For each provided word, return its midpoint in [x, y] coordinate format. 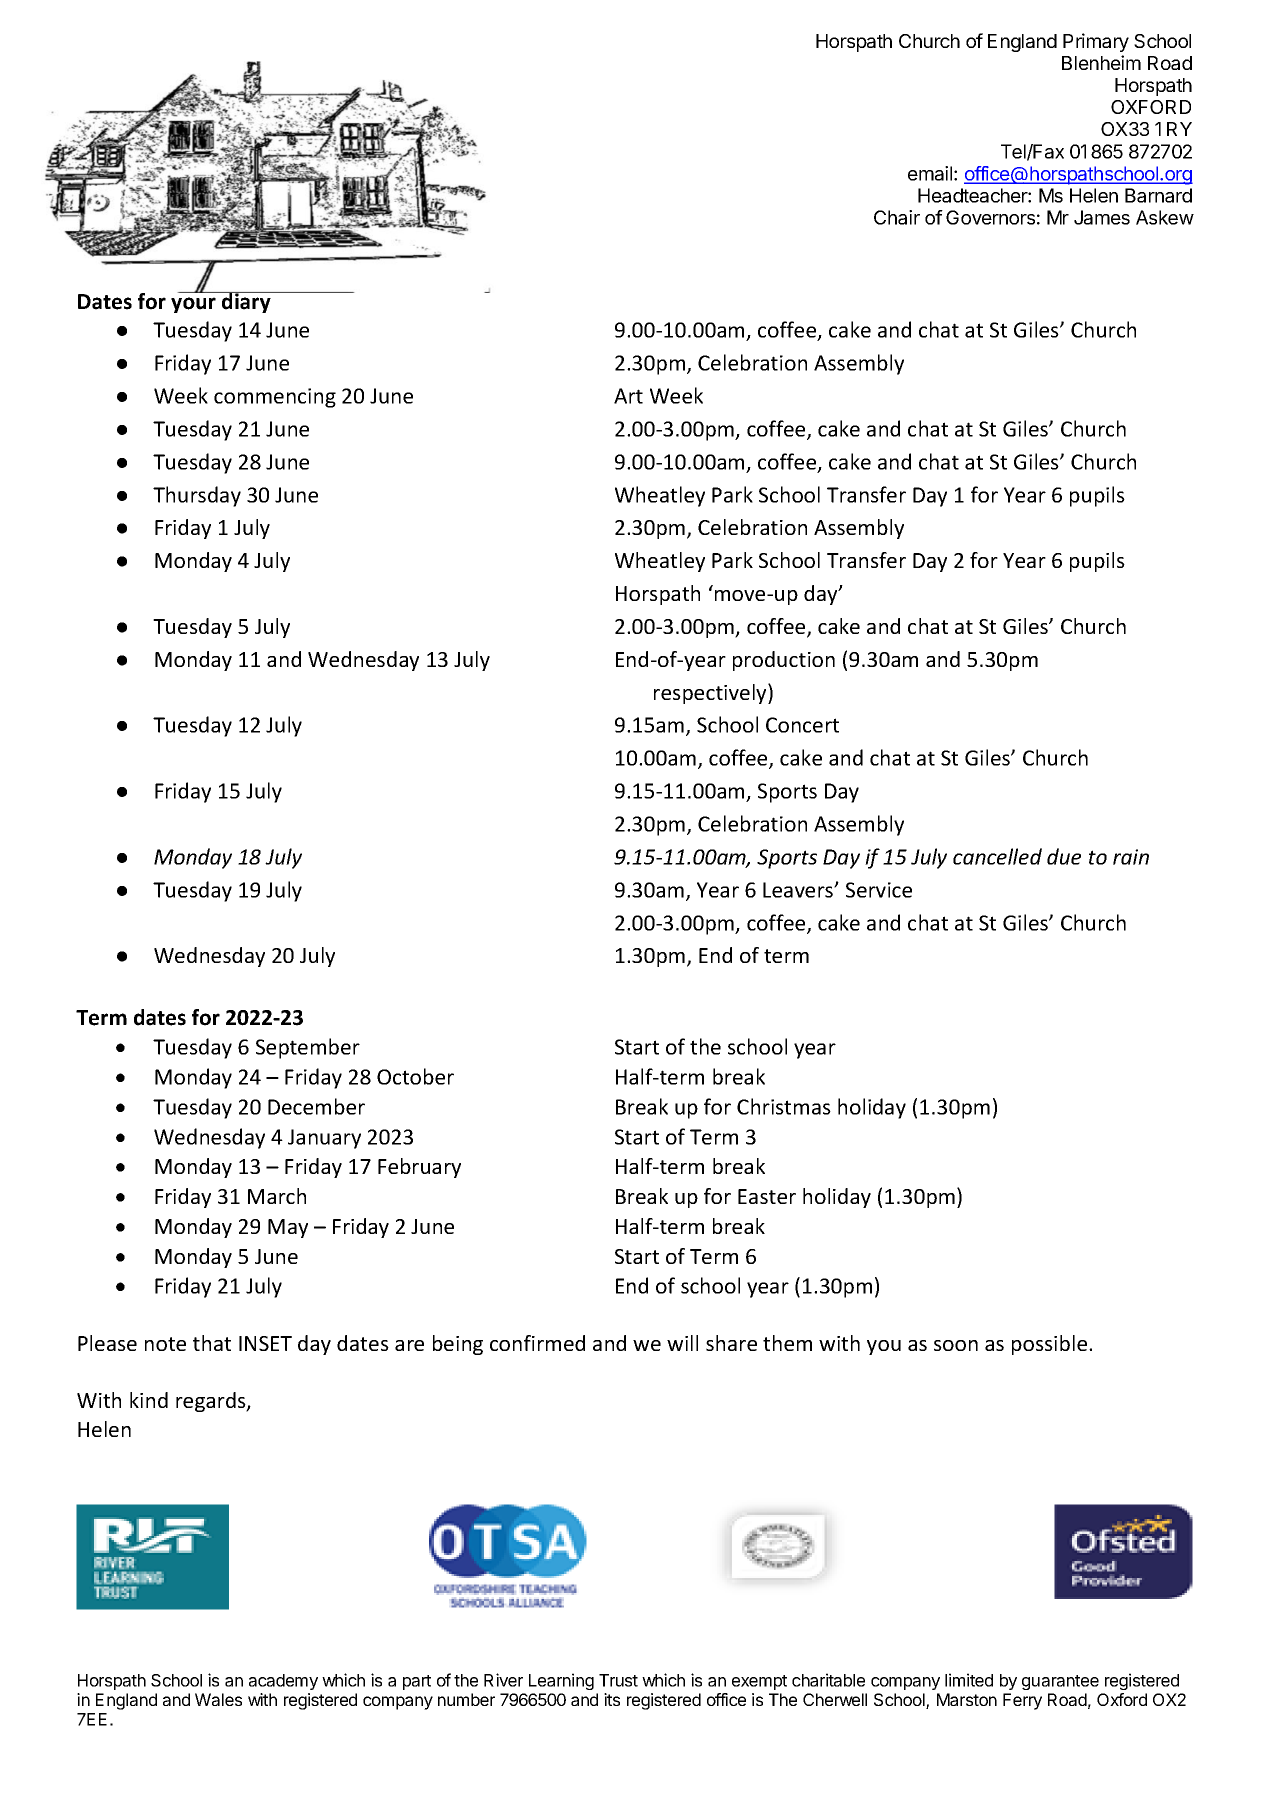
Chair [897, 217]
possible [1051, 1345]
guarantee [1060, 1682]
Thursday [197, 496]
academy [283, 1682]
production [784, 661]
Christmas [784, 1106]
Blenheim [1101, 62]
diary [246, 302]
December [316, 1106]
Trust [618, 1680]
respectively [711, 693]
